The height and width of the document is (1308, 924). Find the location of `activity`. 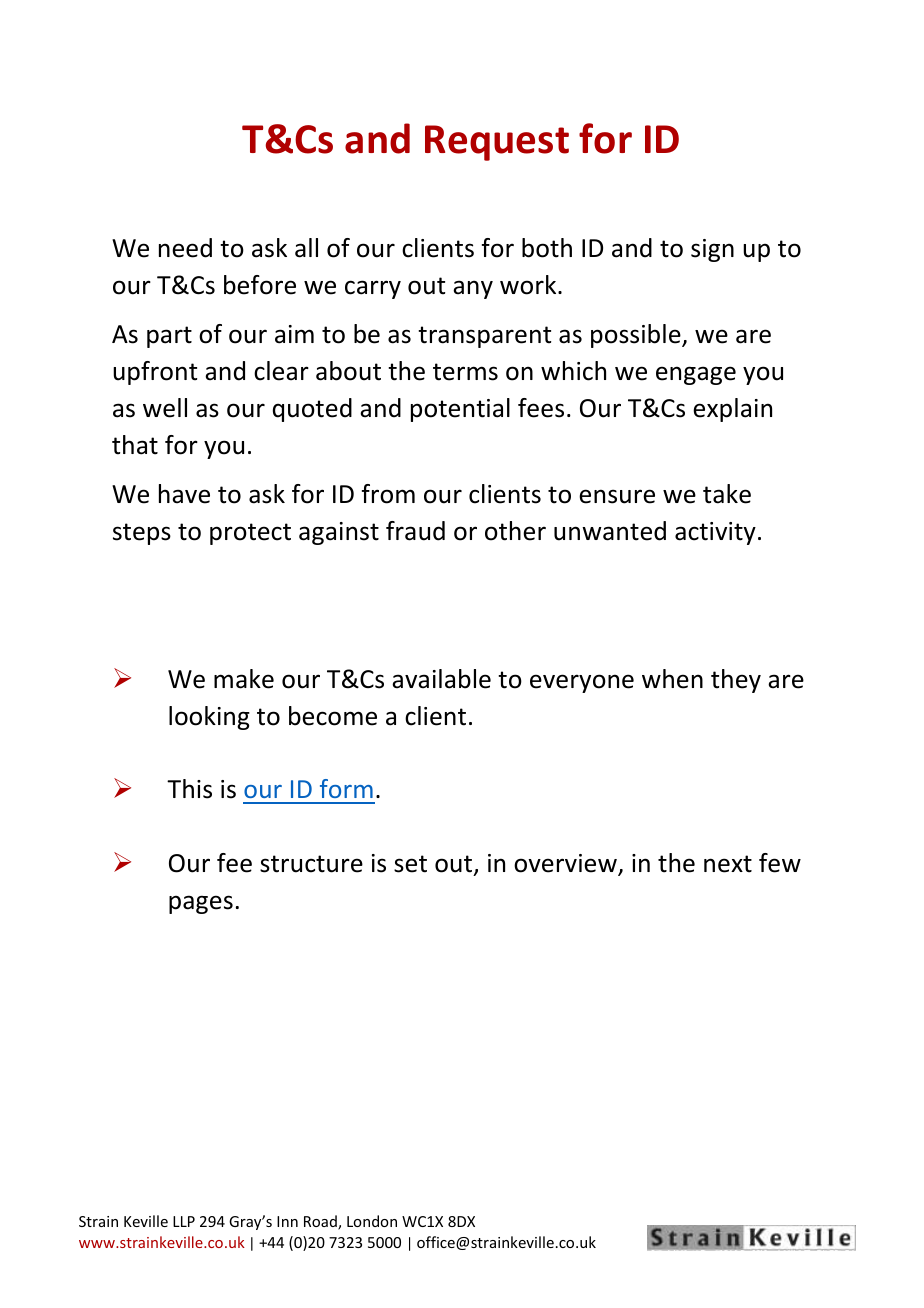

activity is located at coordinates (715, 533).
